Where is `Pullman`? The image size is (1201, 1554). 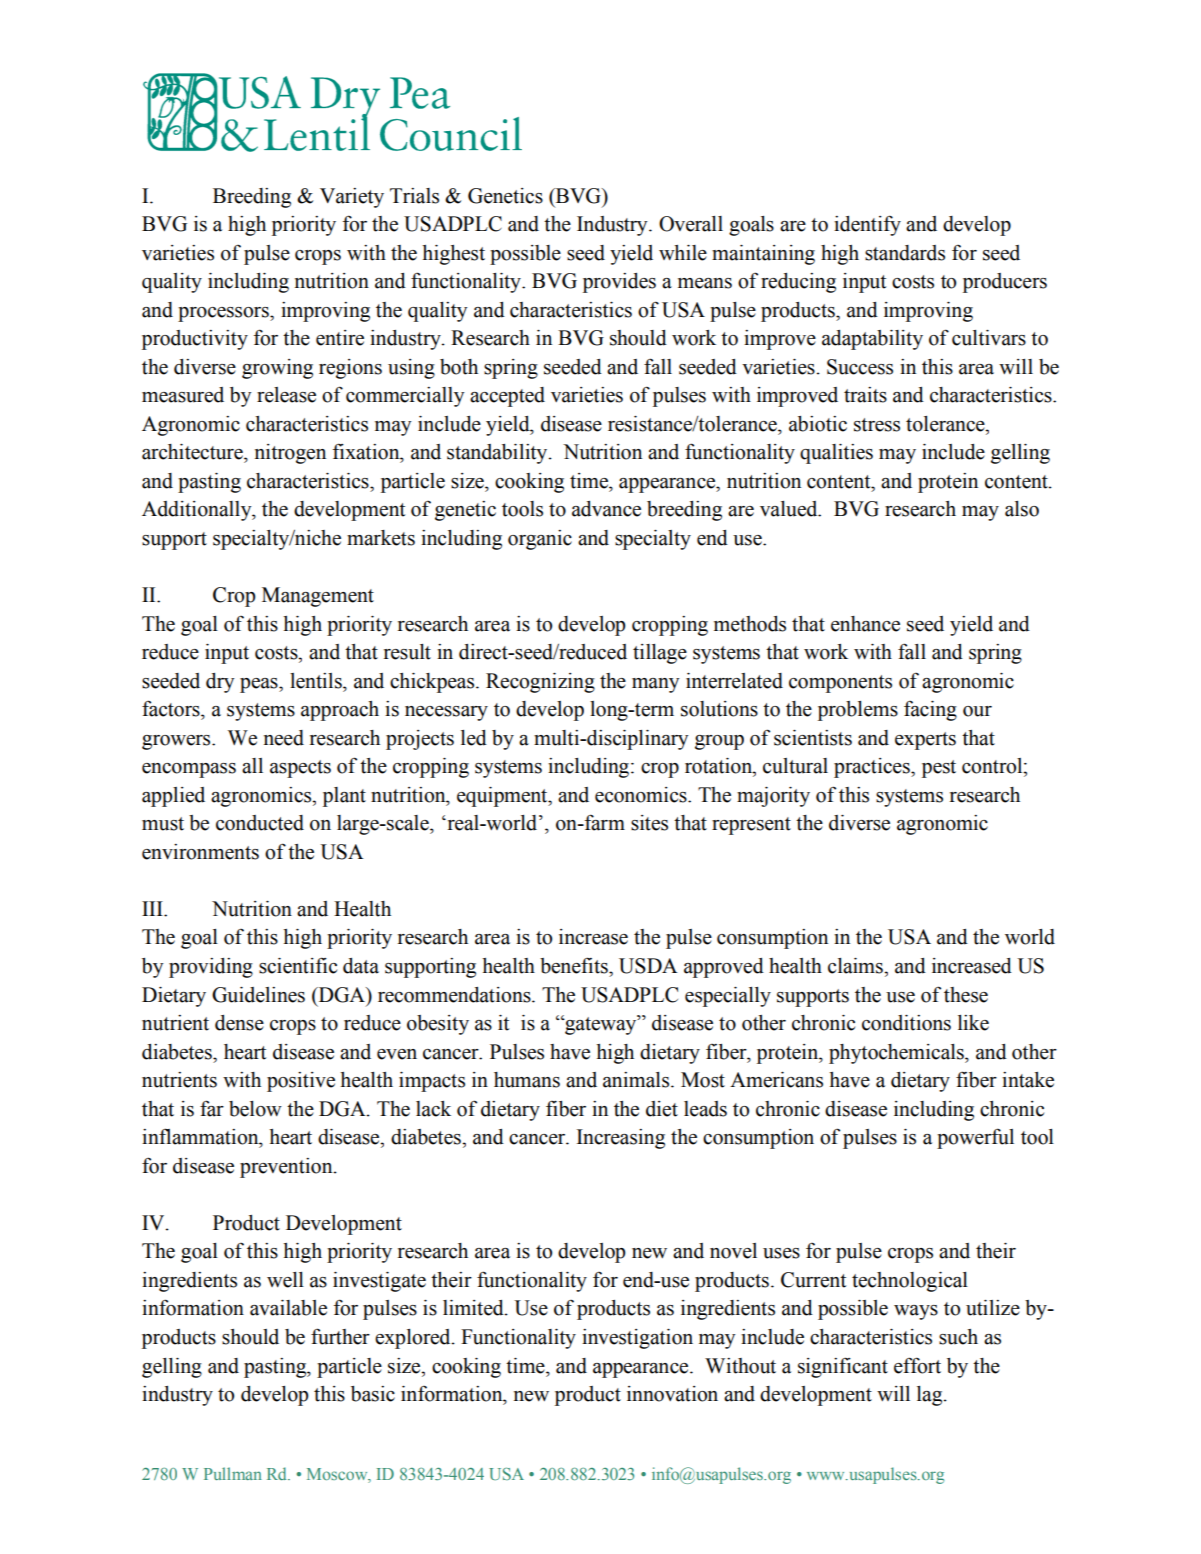 Pullman is located at coordinates (233, 1473).
